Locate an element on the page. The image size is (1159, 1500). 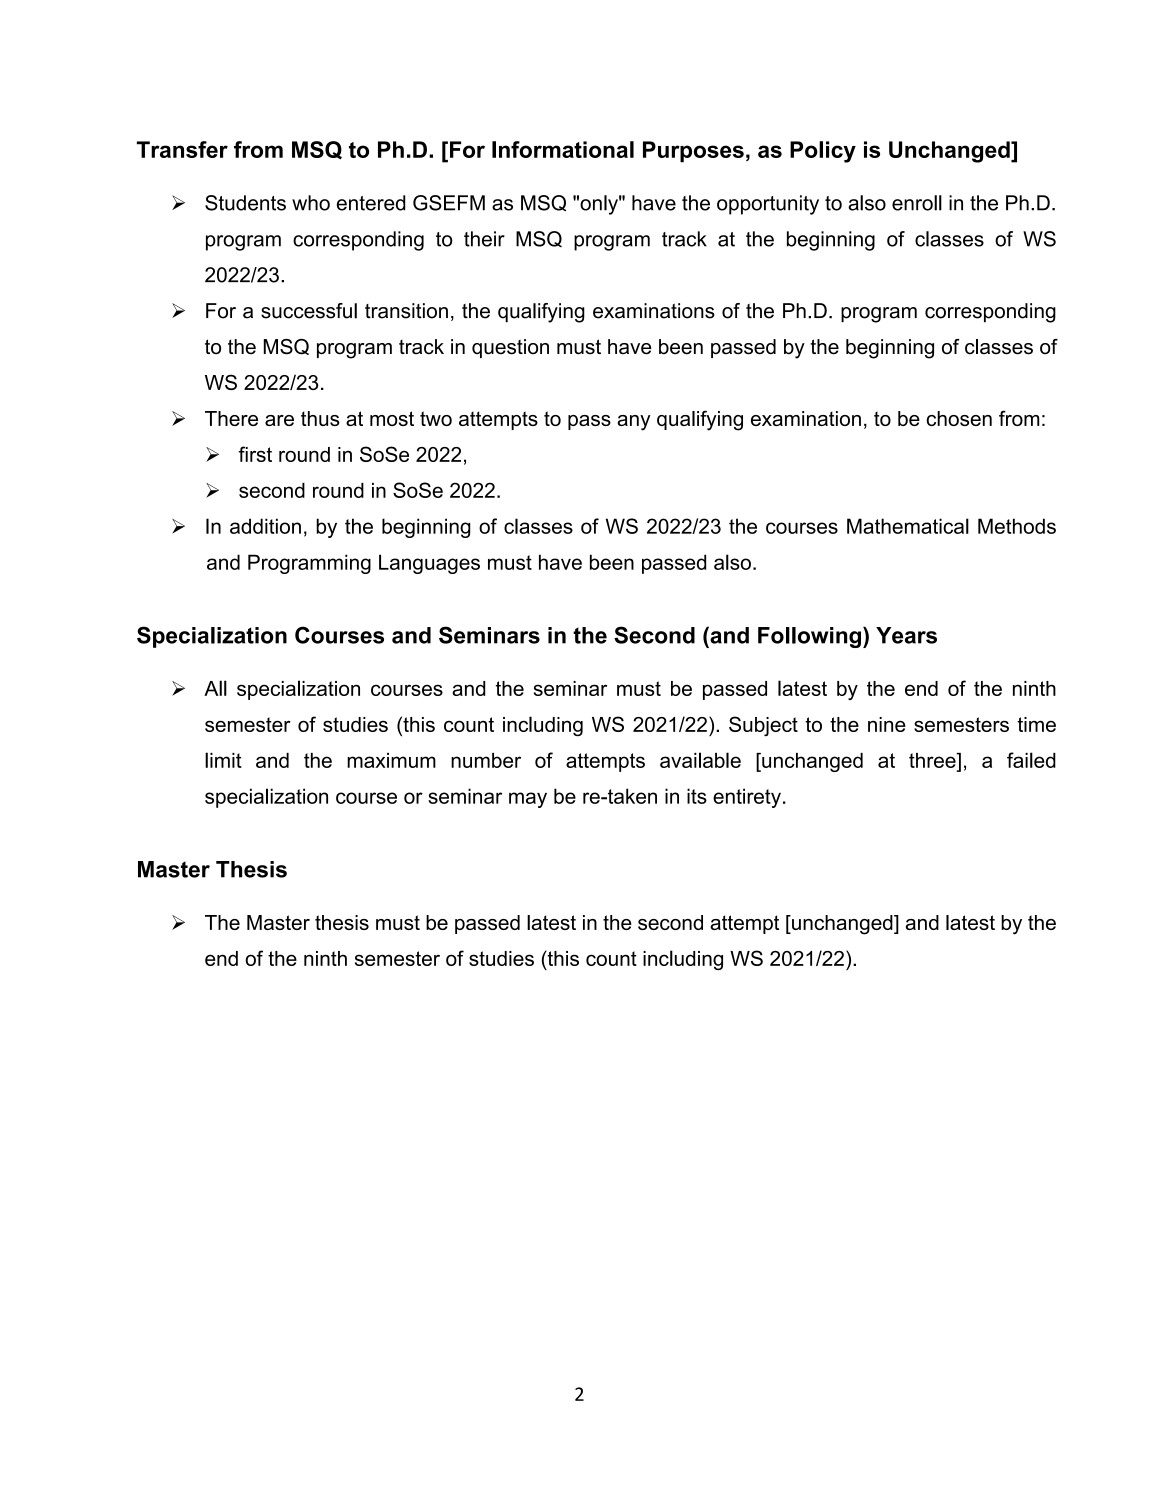
Years is located at coordinates (906, 635).
